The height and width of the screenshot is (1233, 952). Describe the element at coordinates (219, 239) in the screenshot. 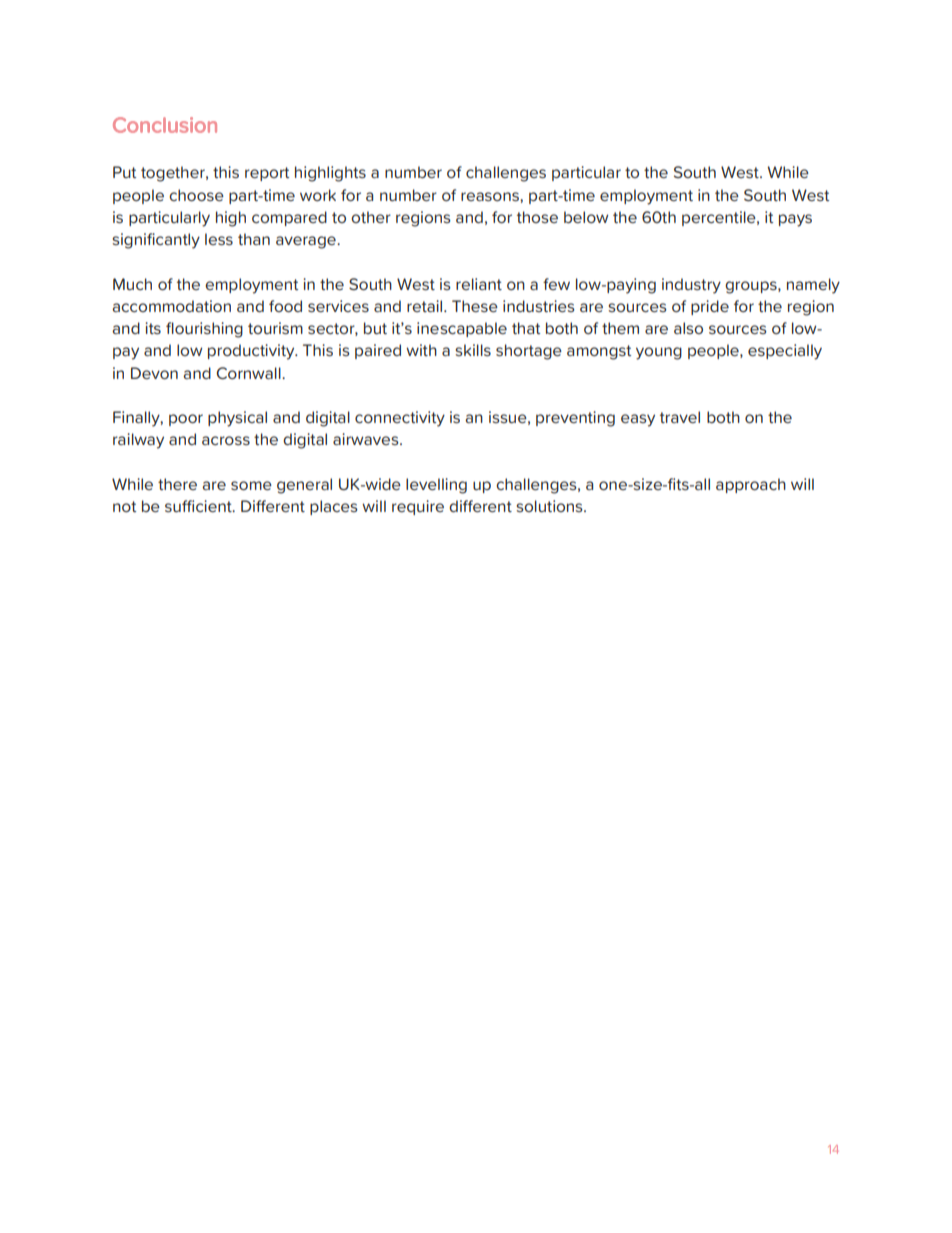

I see `less` at that location.
